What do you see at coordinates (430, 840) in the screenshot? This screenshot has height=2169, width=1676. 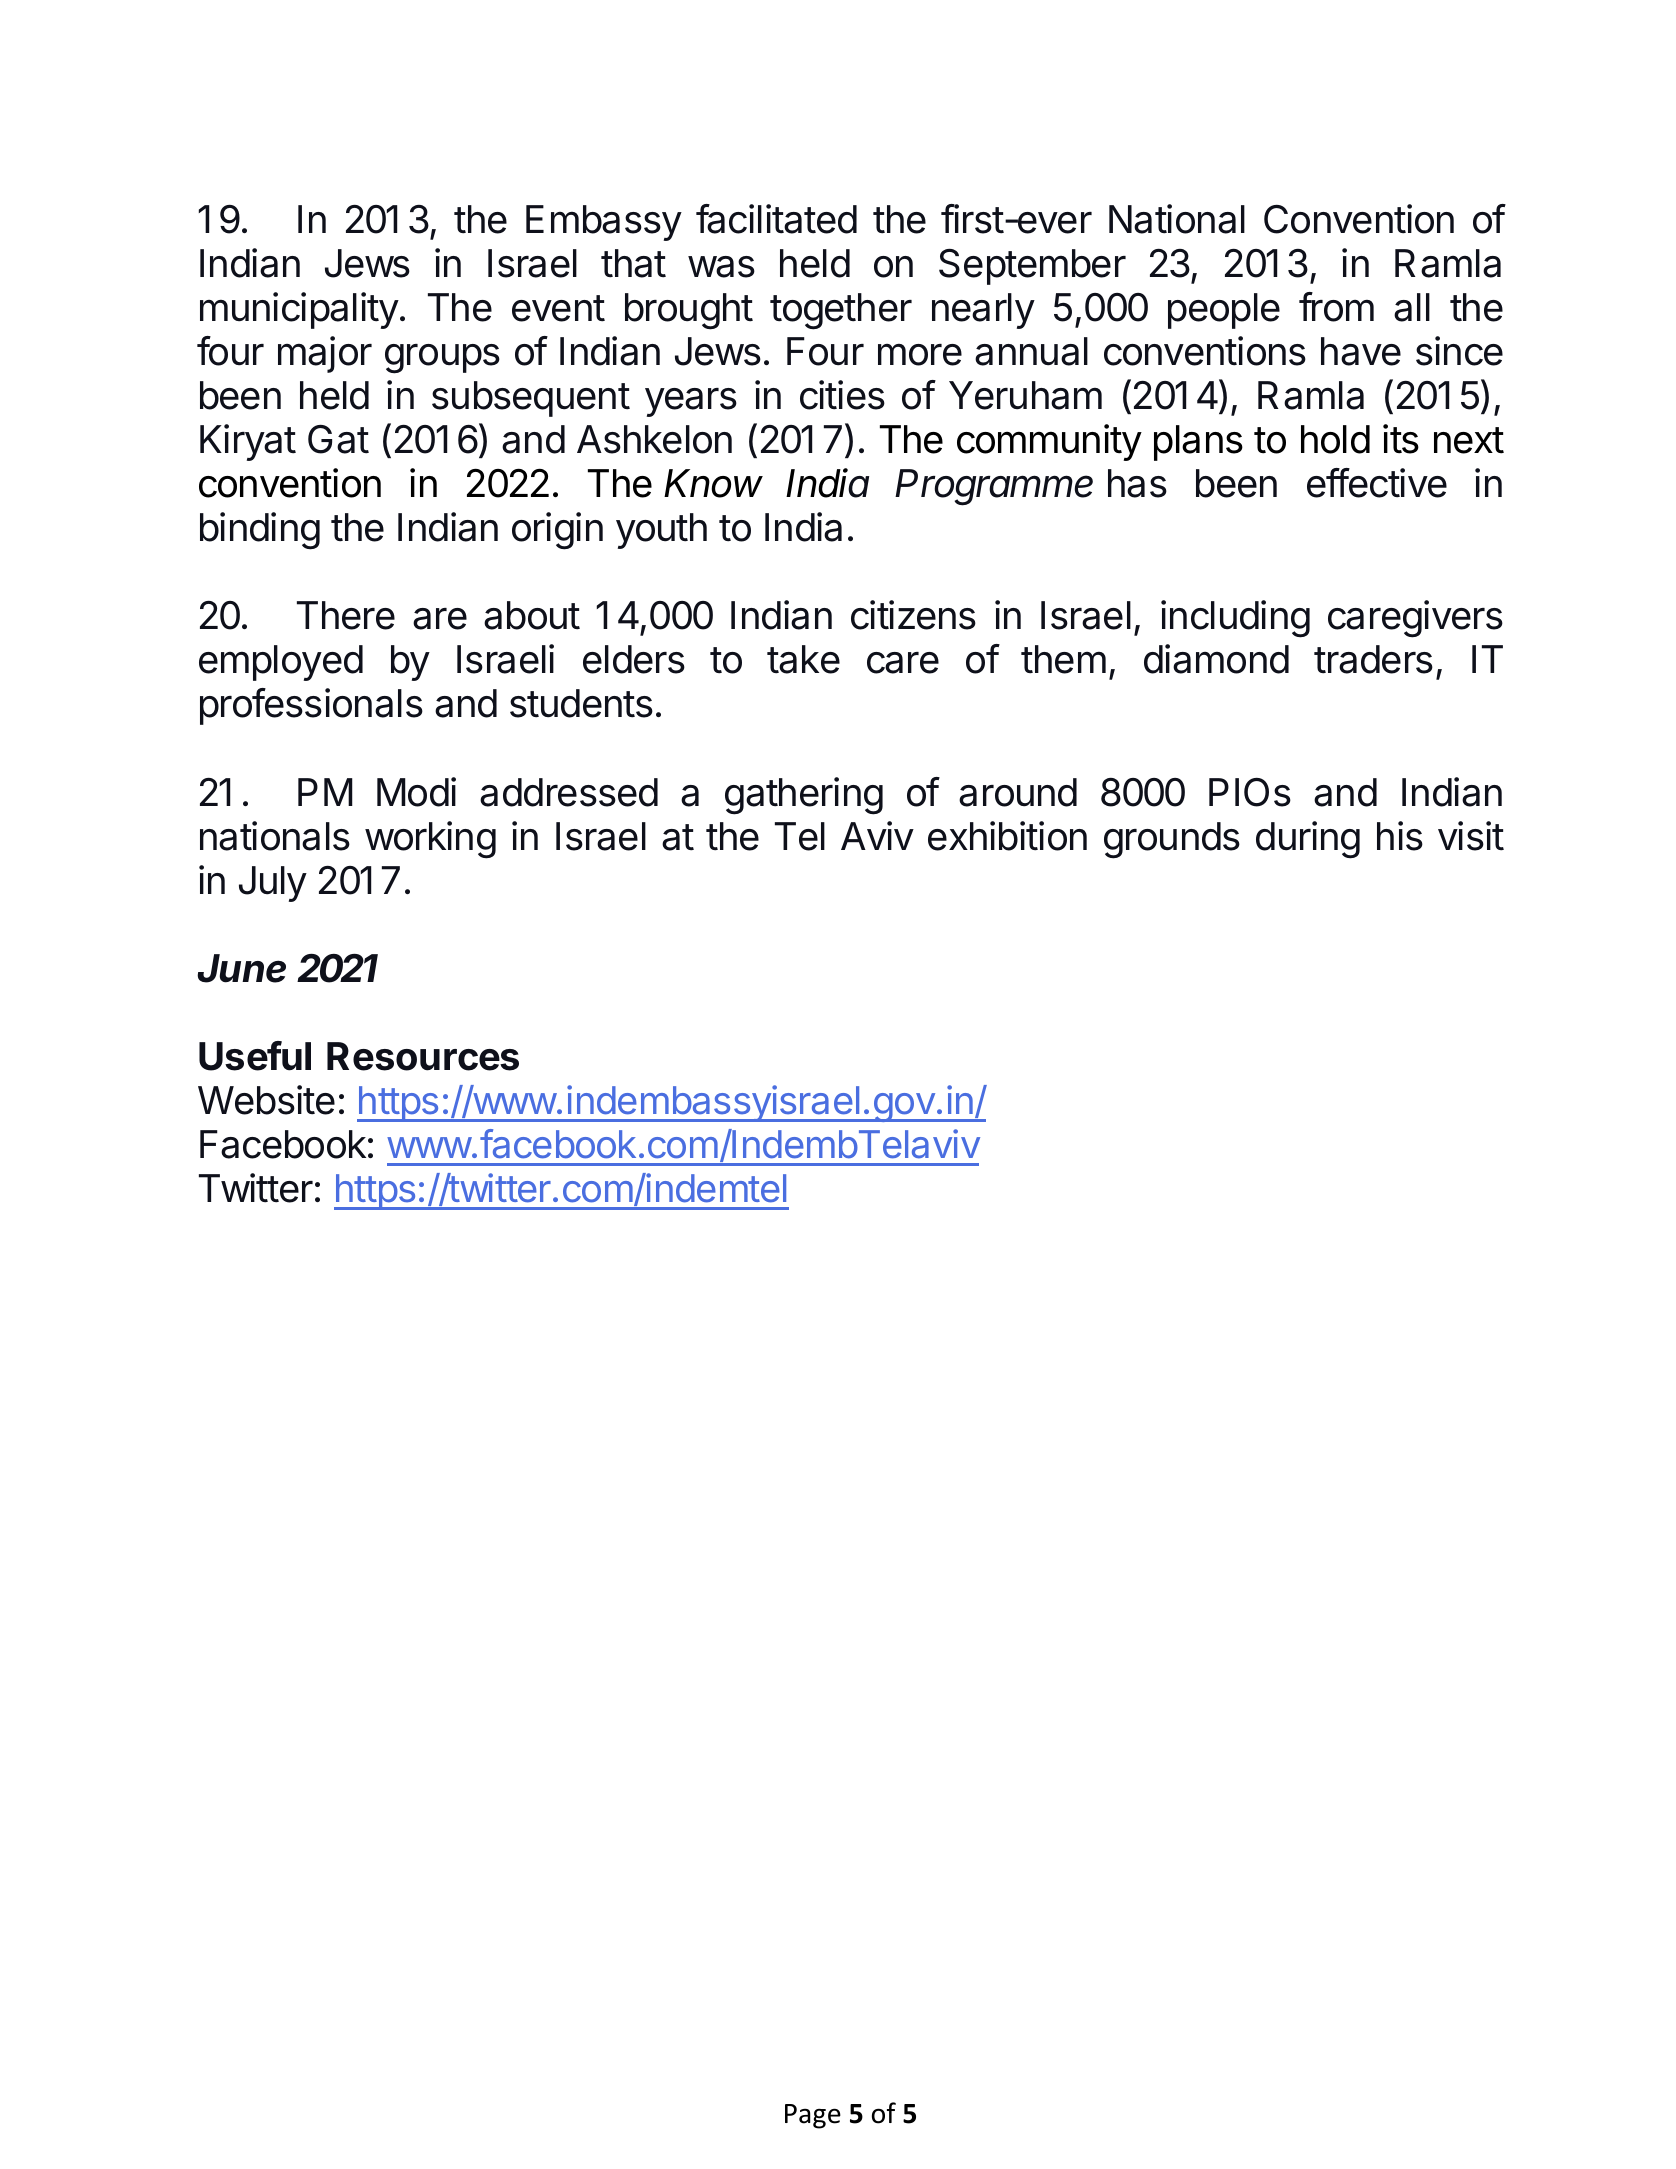 I see `working` at bounding box center [430, 840].
